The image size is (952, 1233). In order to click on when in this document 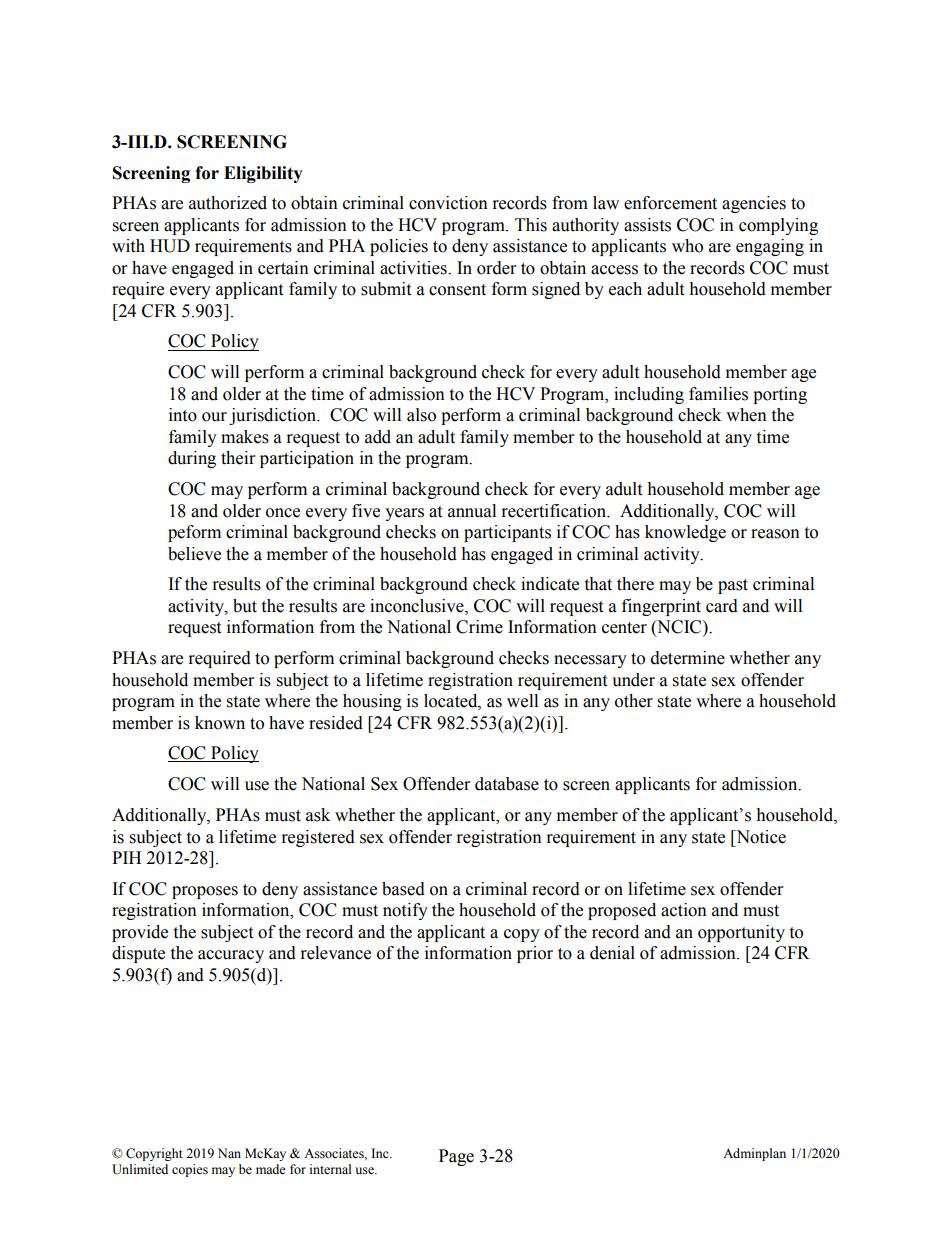, I will do `click(746, 415)`.
